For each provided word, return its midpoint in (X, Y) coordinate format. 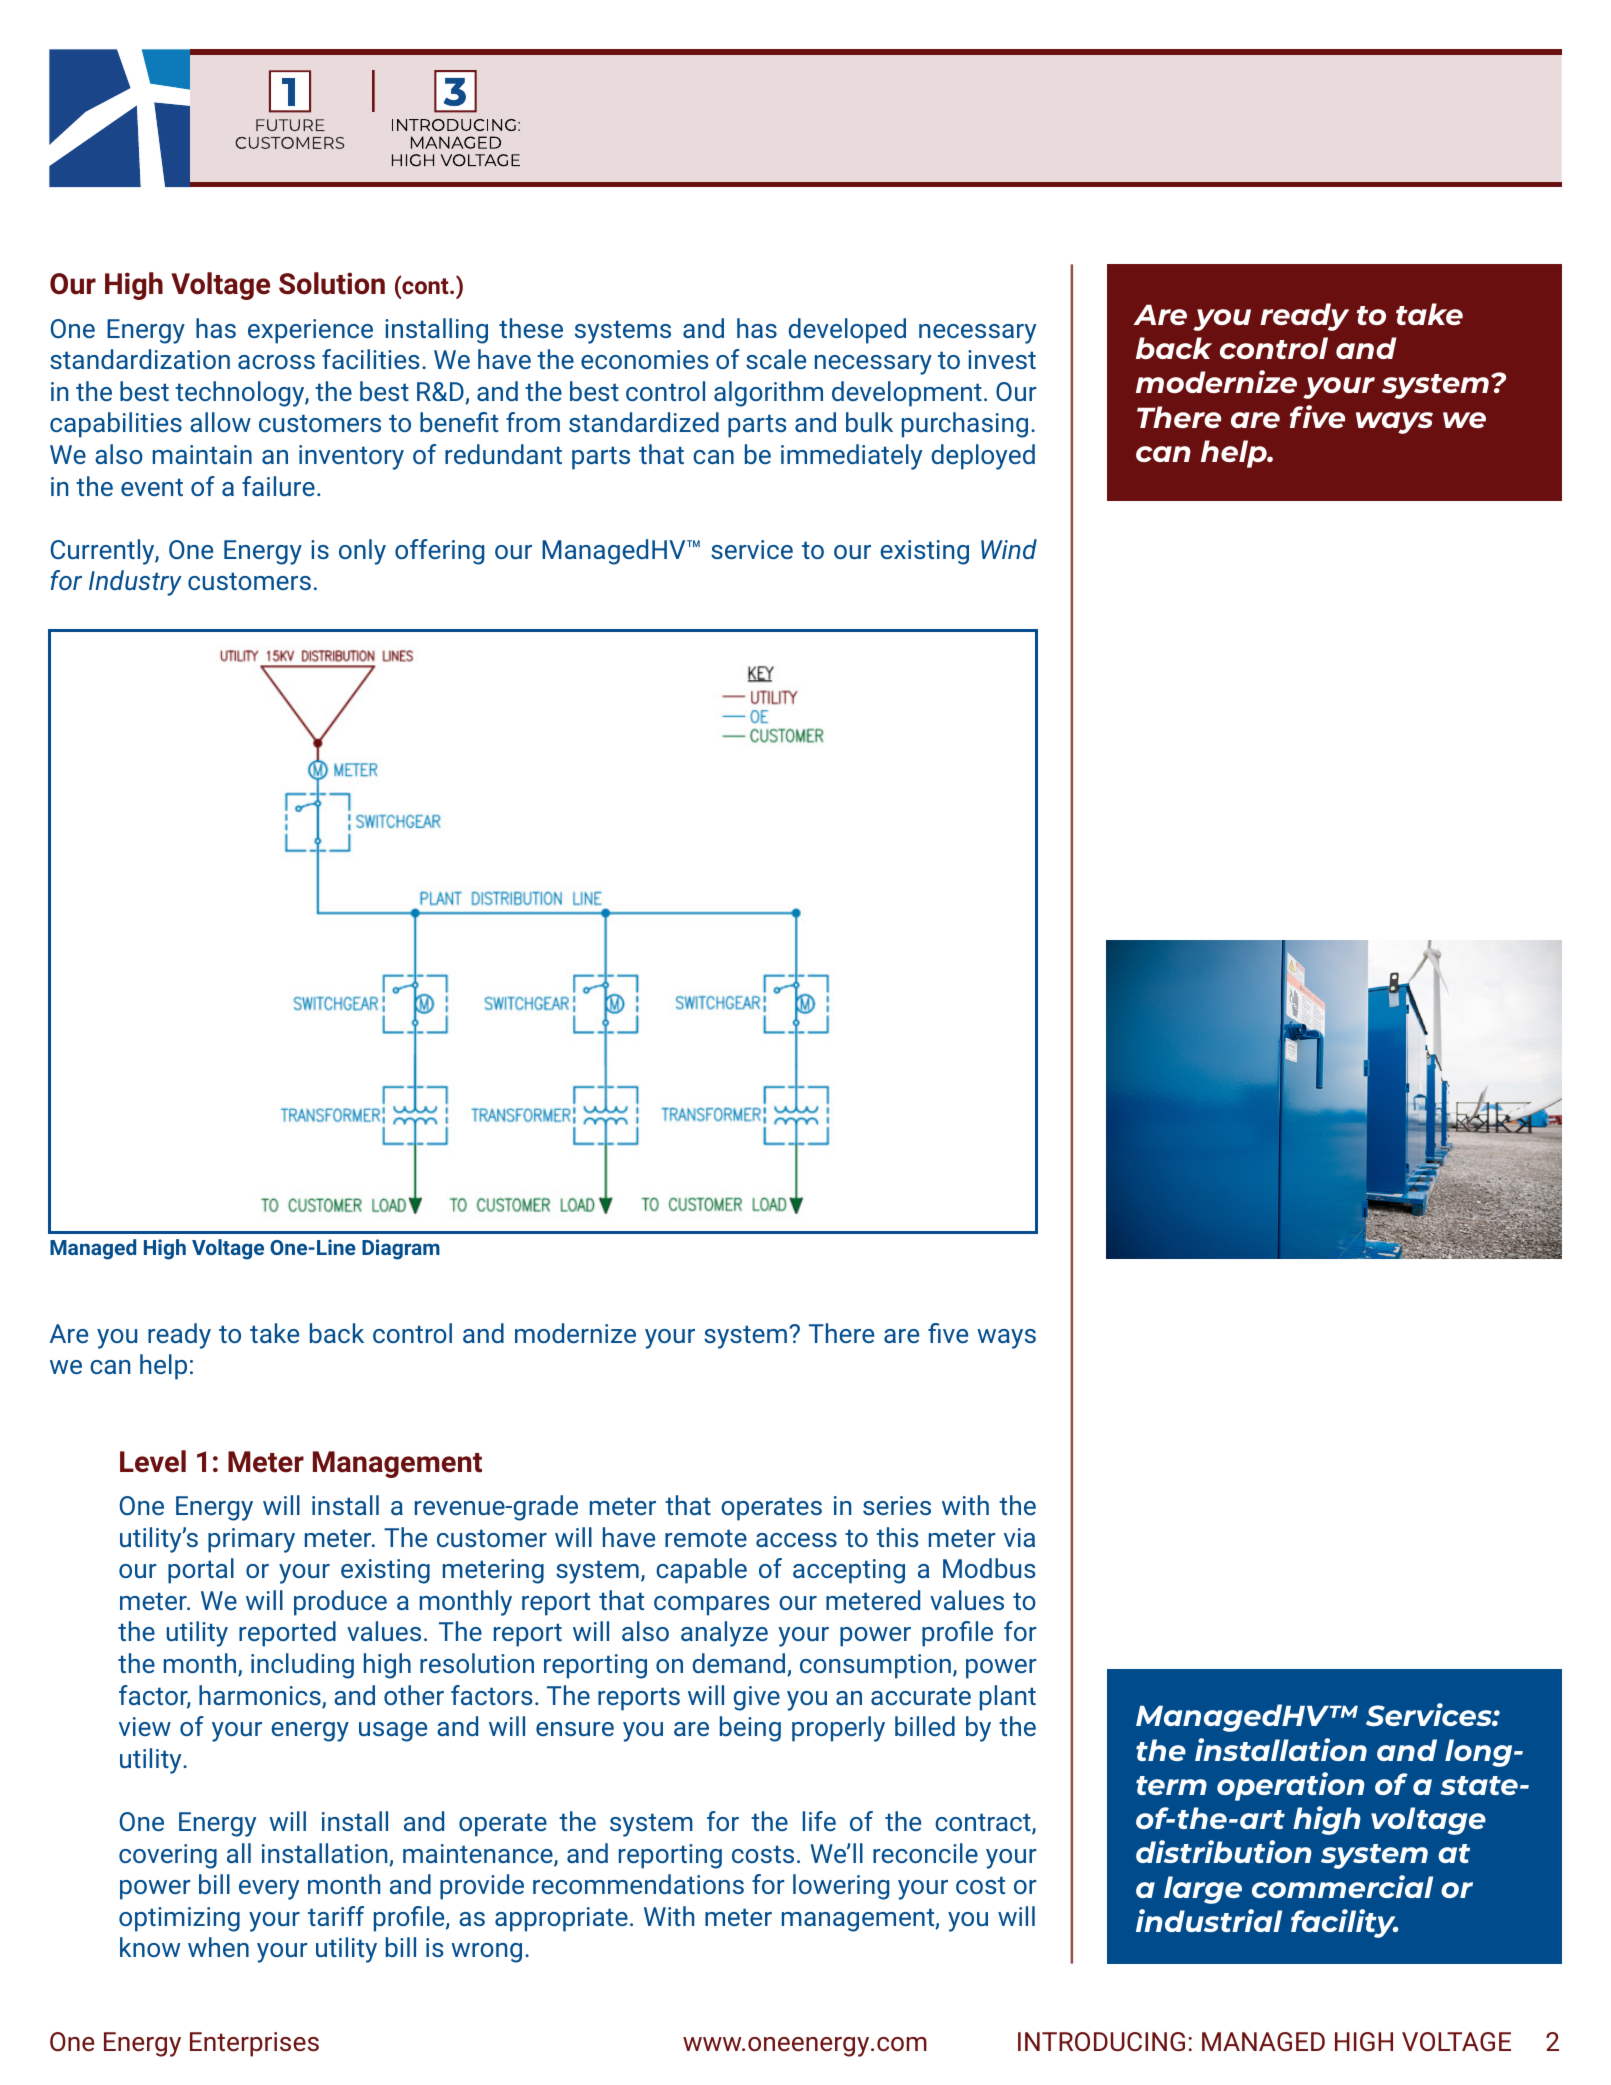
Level (153, 1461)
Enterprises (254, 2044)
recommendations (638, 1884)
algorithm (768, 394)
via (1019, 1537)
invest (1002, 359)
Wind (1009, 549)
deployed (983, 457)
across (276, 362)
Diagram (401, 1249)
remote (706, 1538)
